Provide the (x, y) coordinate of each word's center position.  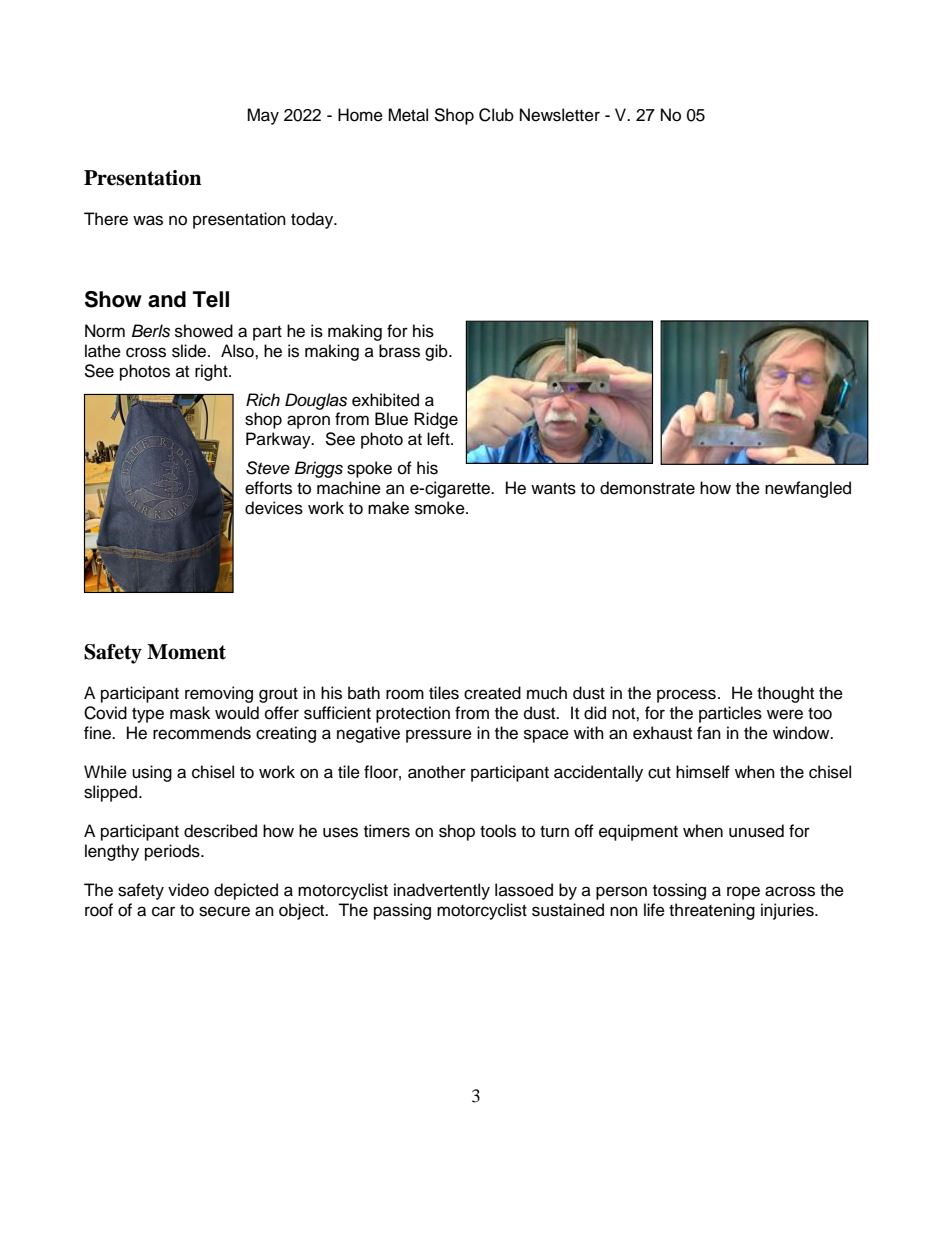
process (686, 696)
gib (437, 352)
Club (496, 115)
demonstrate (647, 488)
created (492, 693)
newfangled (808, 489)
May (263, 116)
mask (190, 713)
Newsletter (560, 115)
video (188, 890)
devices (274, 508)
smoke (441, 508)
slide (190, 351)
